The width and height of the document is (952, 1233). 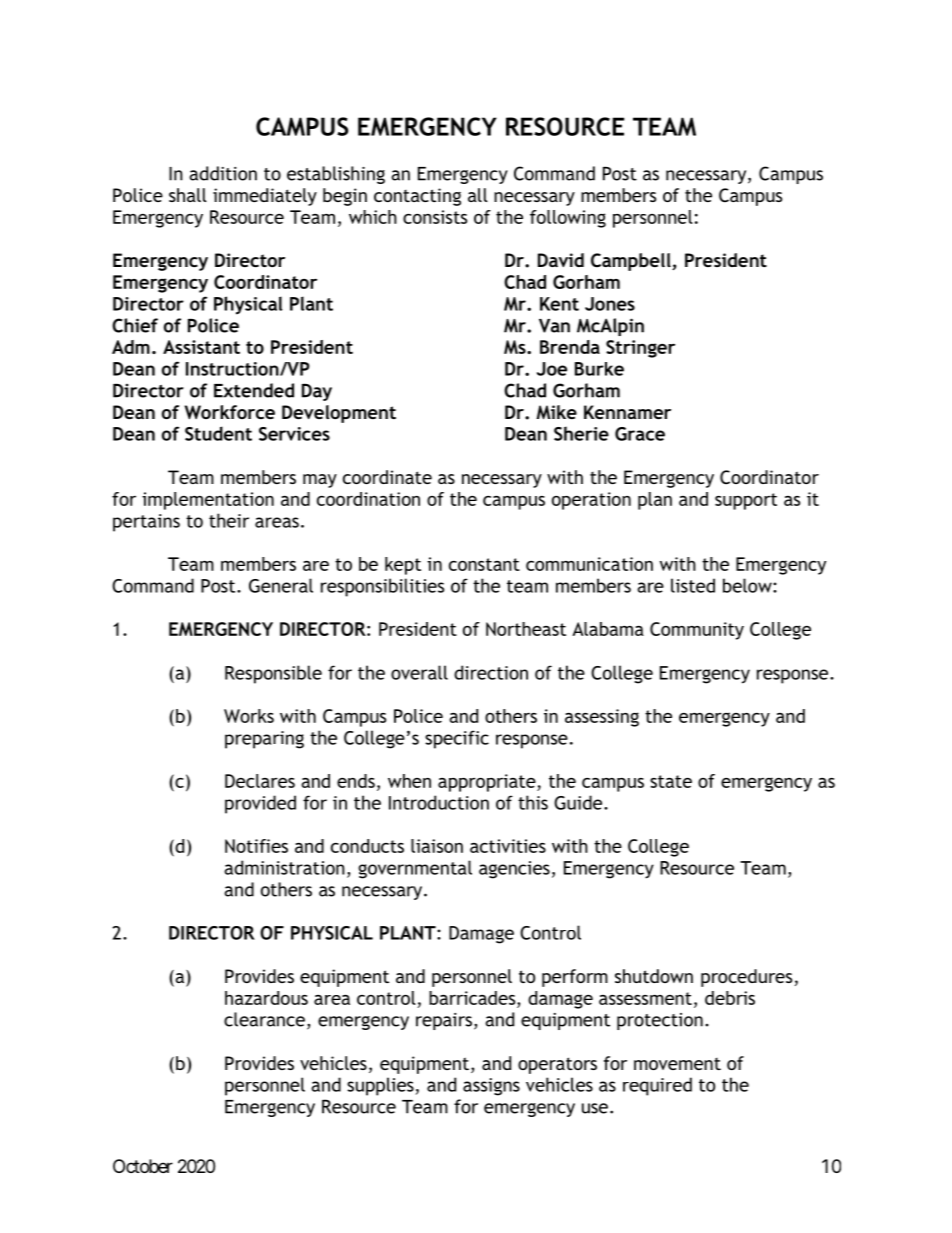 What do you see at coordinates (640, 349) in the document?
I see `Stringer` at bounding box center [640, 349].
